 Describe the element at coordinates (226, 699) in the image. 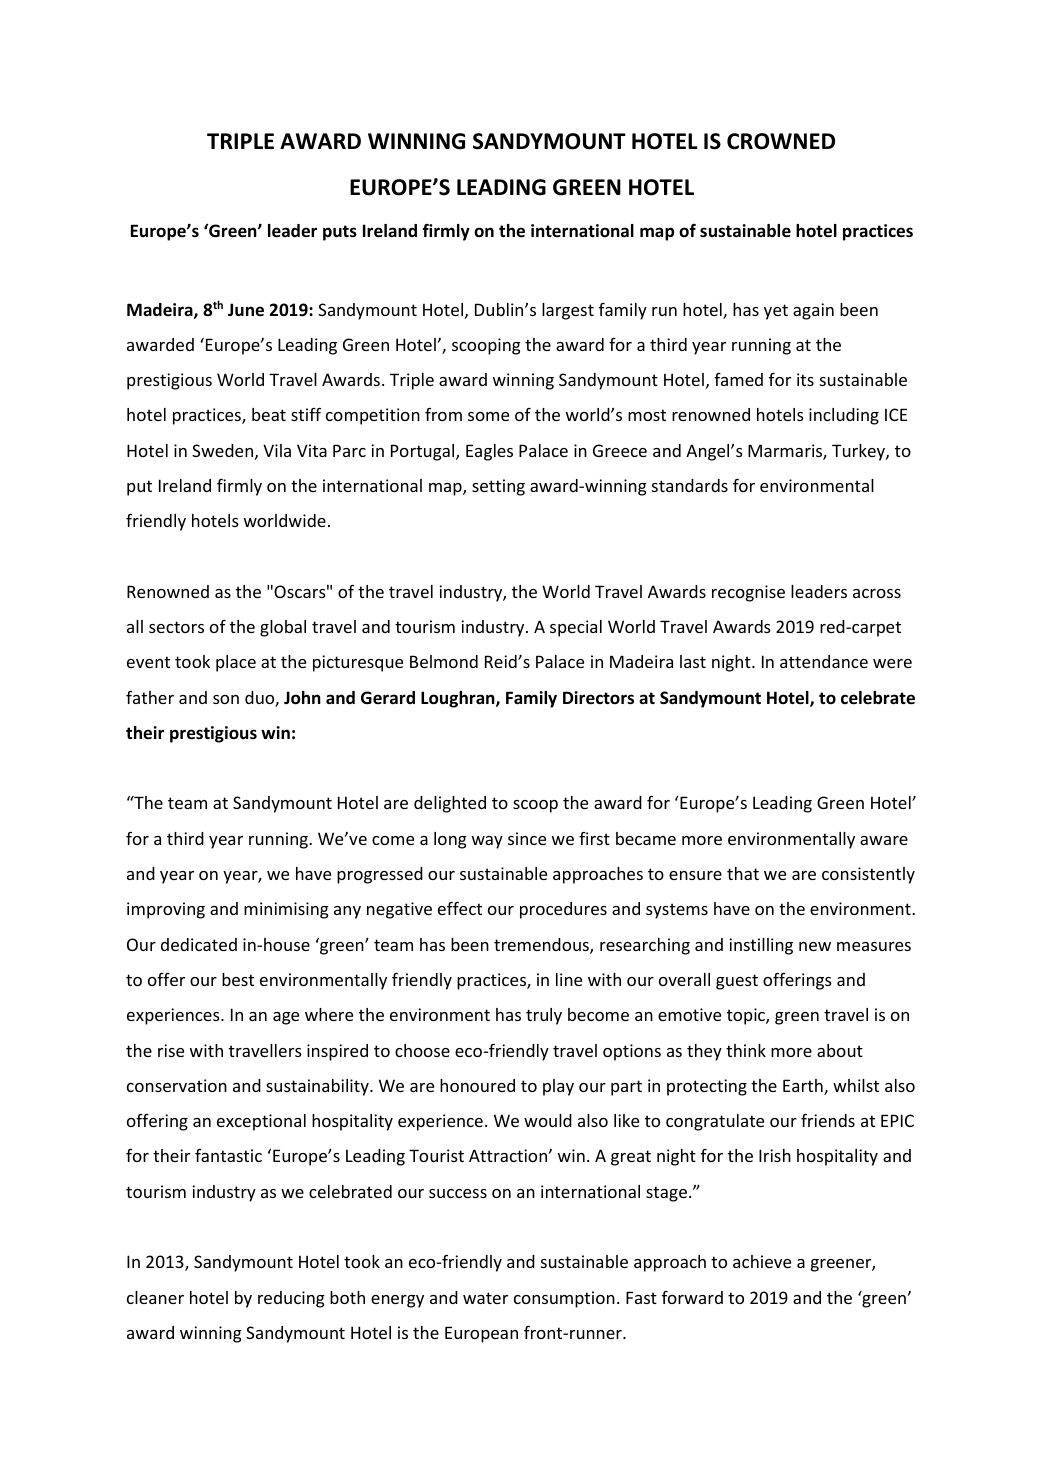

I see `son` at that location.
